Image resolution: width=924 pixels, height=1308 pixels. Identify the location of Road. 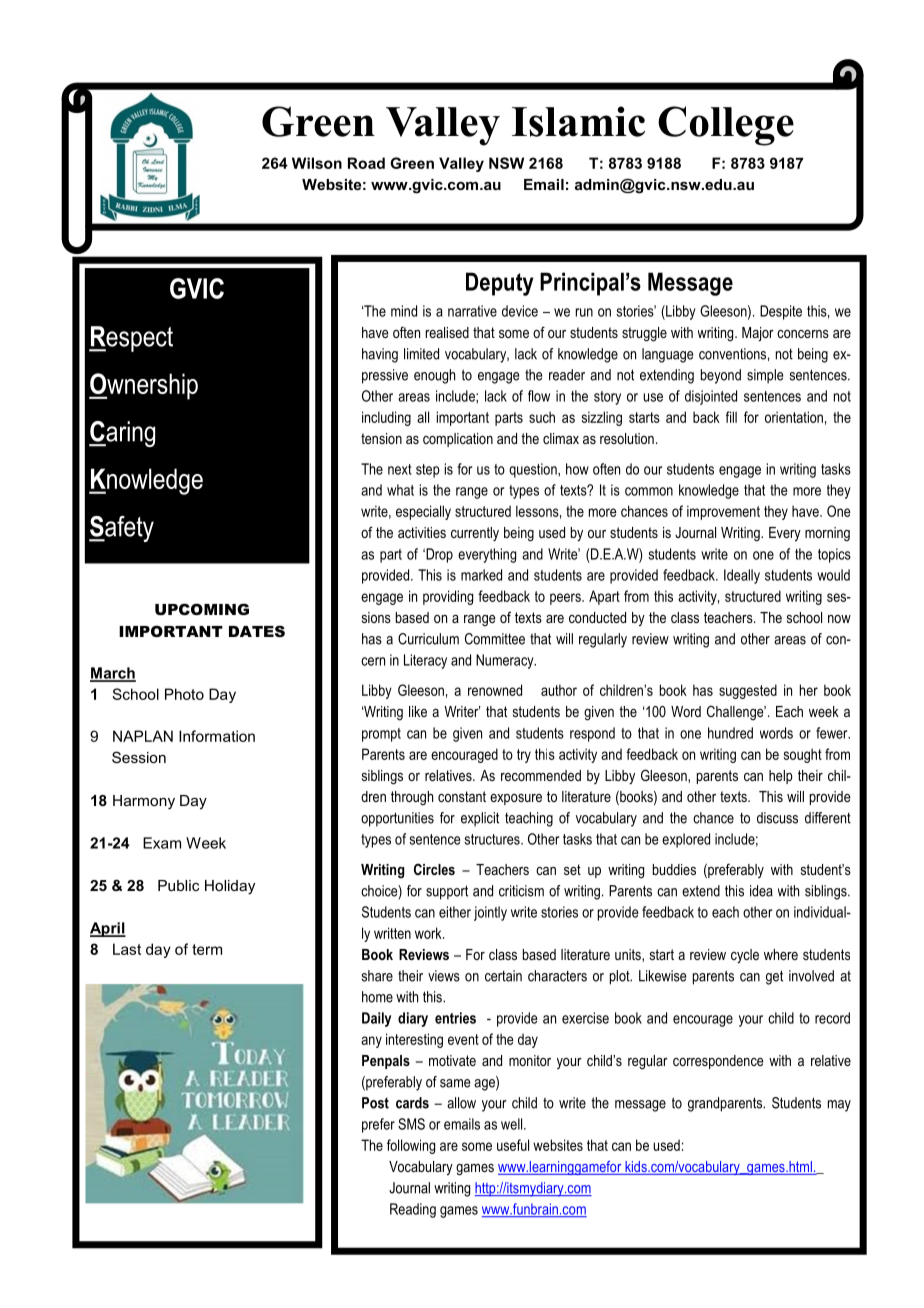
(366, 163).
